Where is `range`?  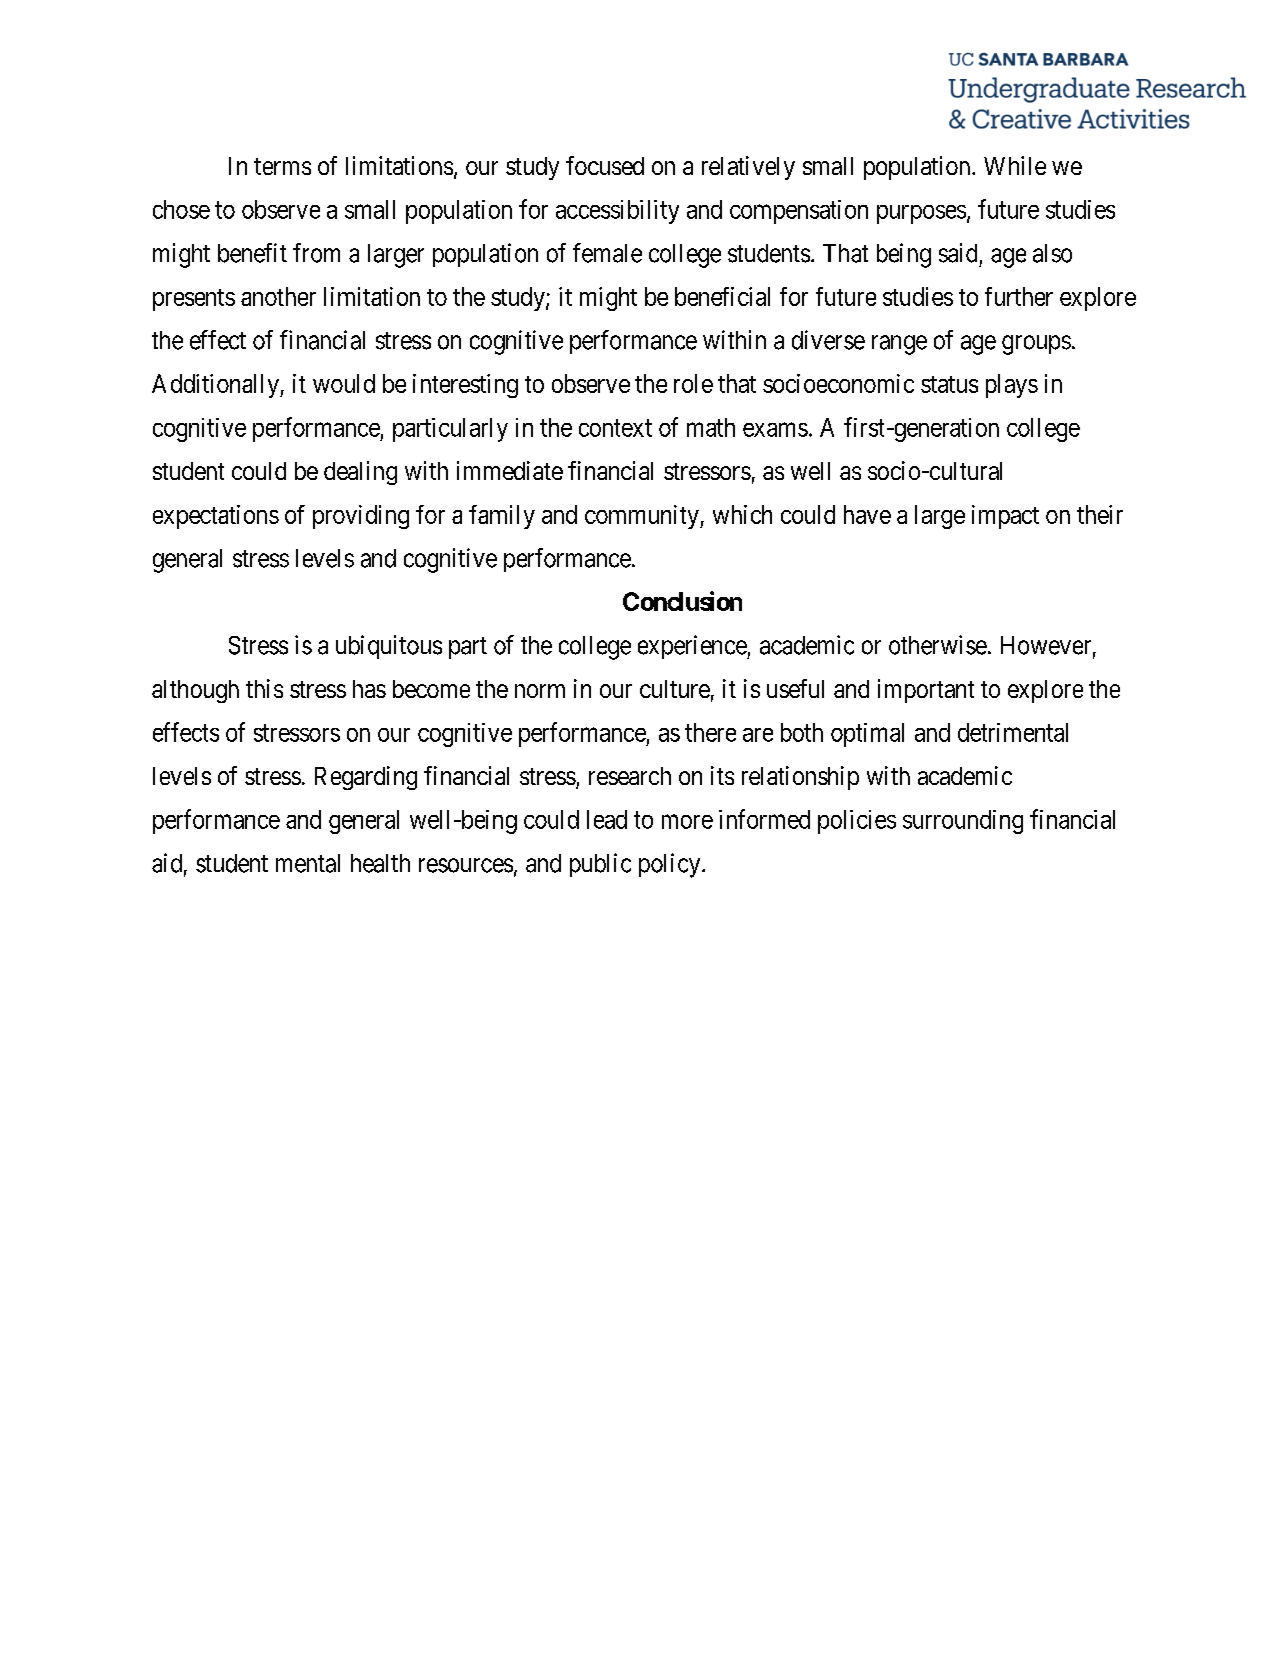 range is located at coordinates (899, 345).
